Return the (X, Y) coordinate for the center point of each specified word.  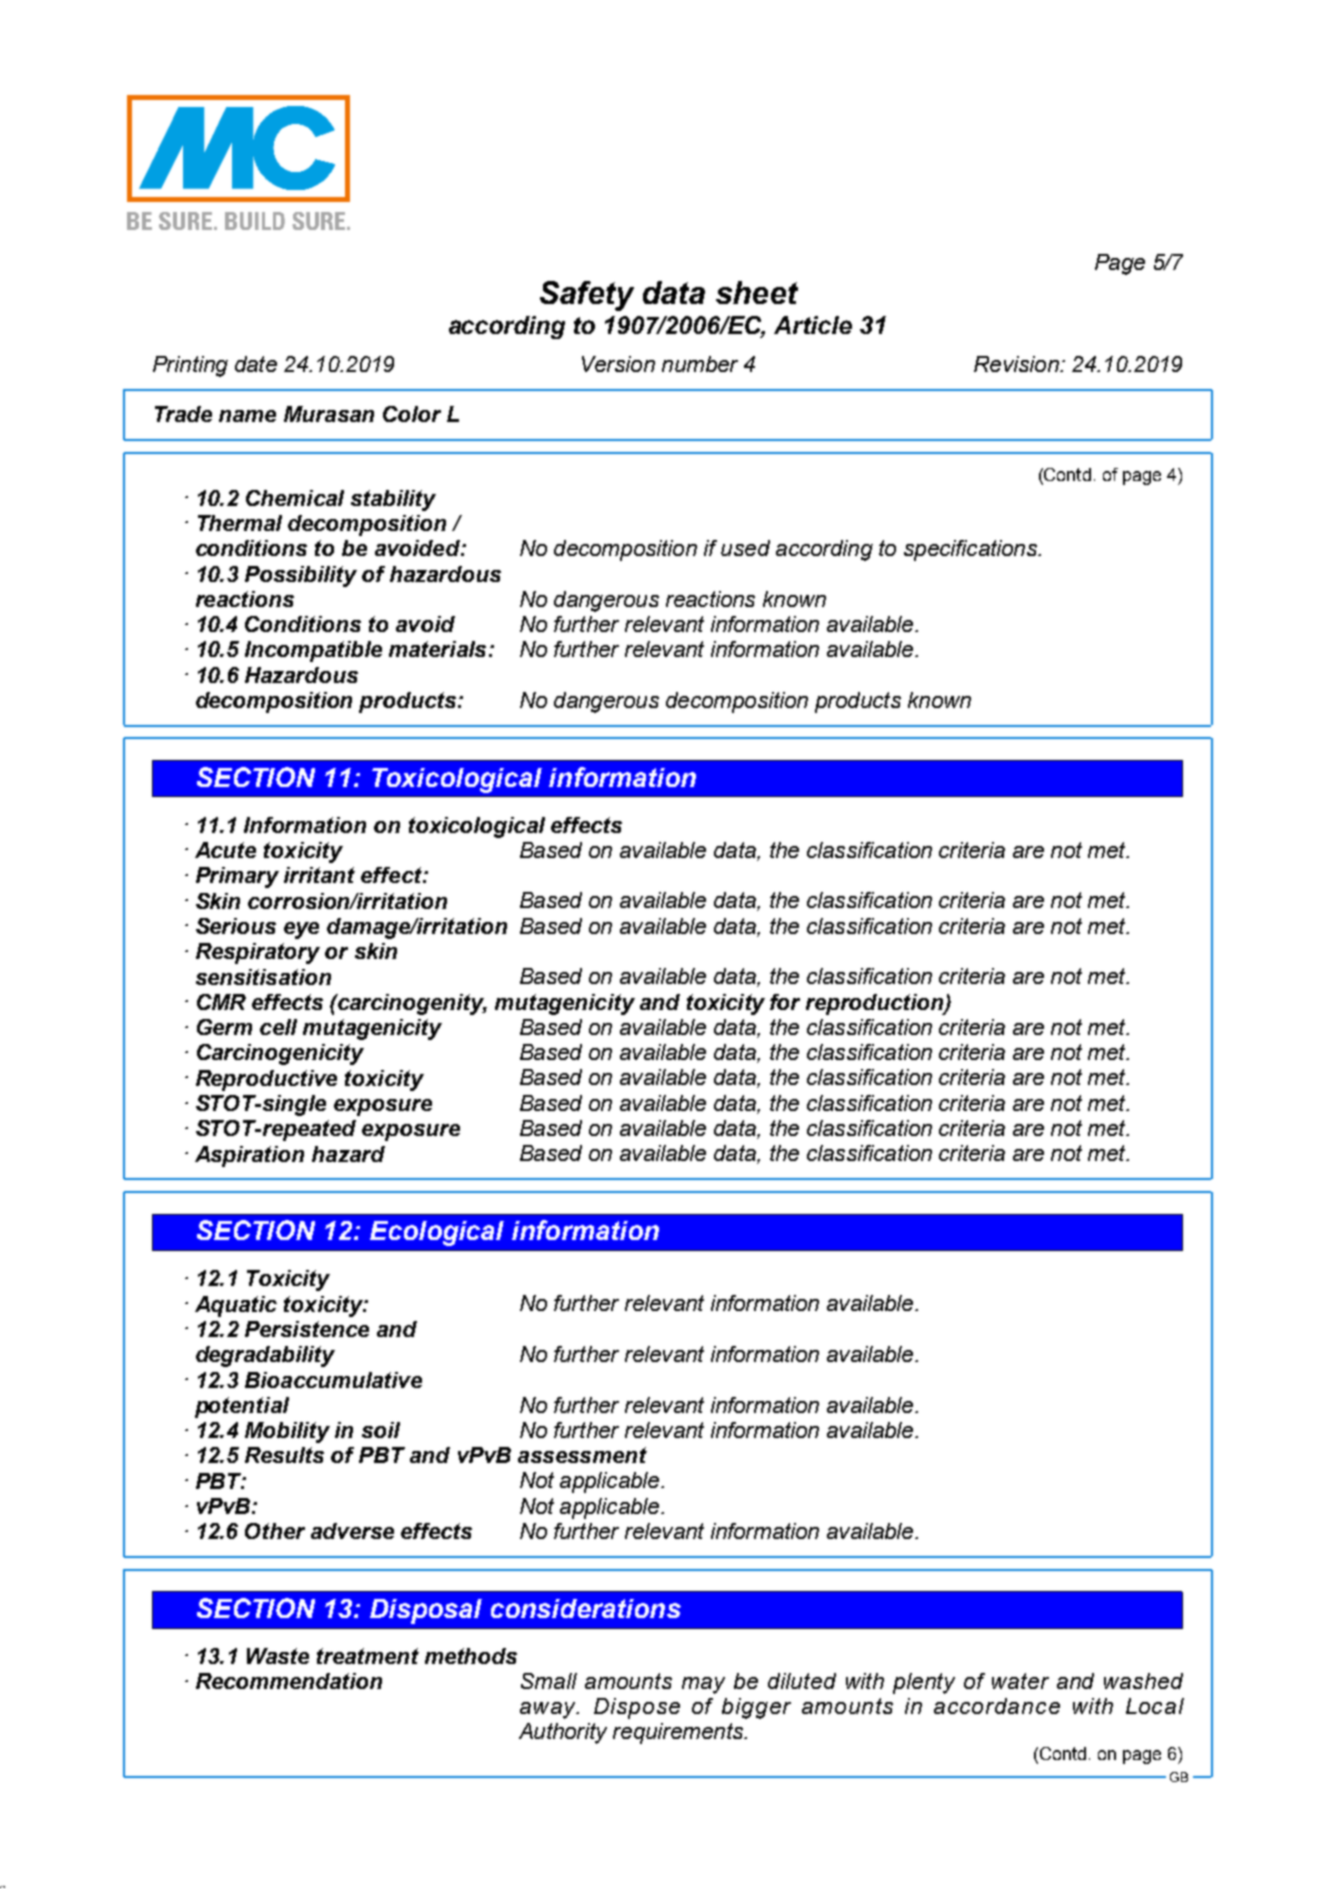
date (256, 364)
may (703, 1685)
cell (278, 1027)
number (700, 364)
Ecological (437, 1233)
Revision (1017, 364)
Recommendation (289, 1681)
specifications (971, 550)
